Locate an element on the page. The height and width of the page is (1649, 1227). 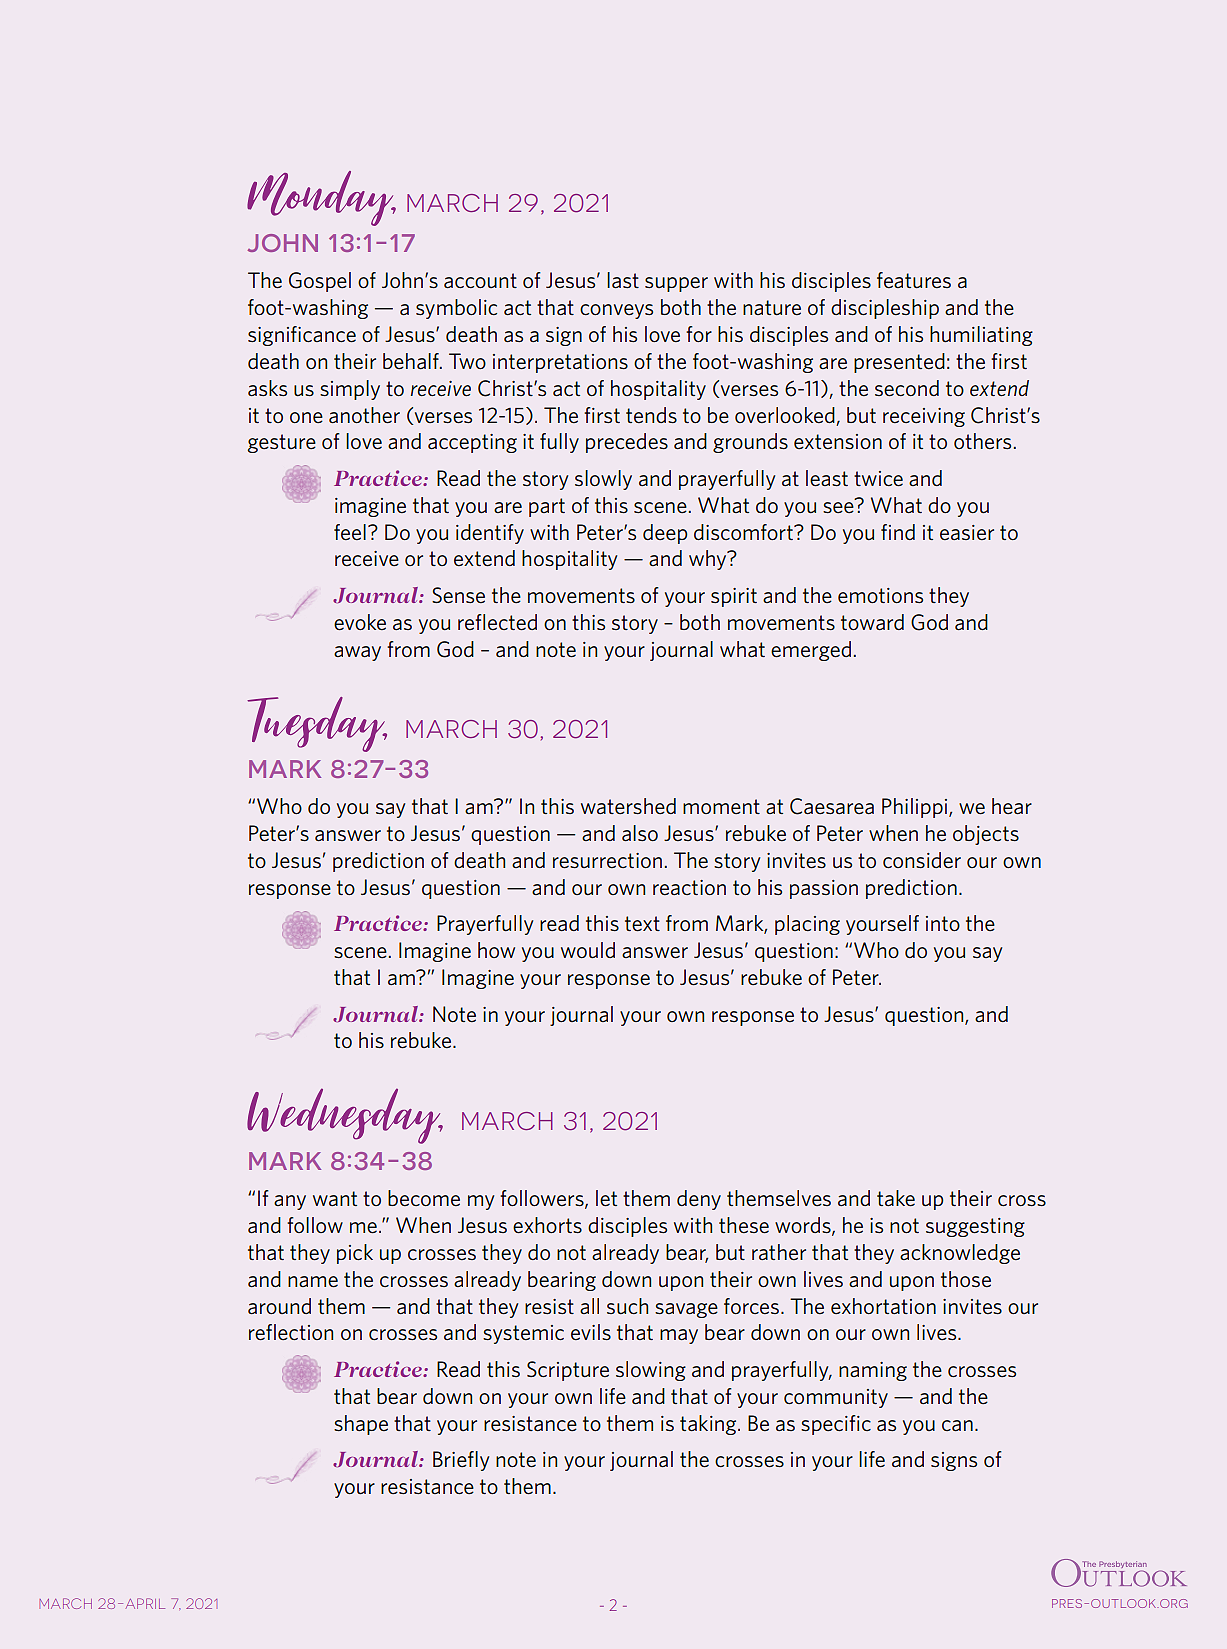
spirit is located at coordinates (734, 597).
